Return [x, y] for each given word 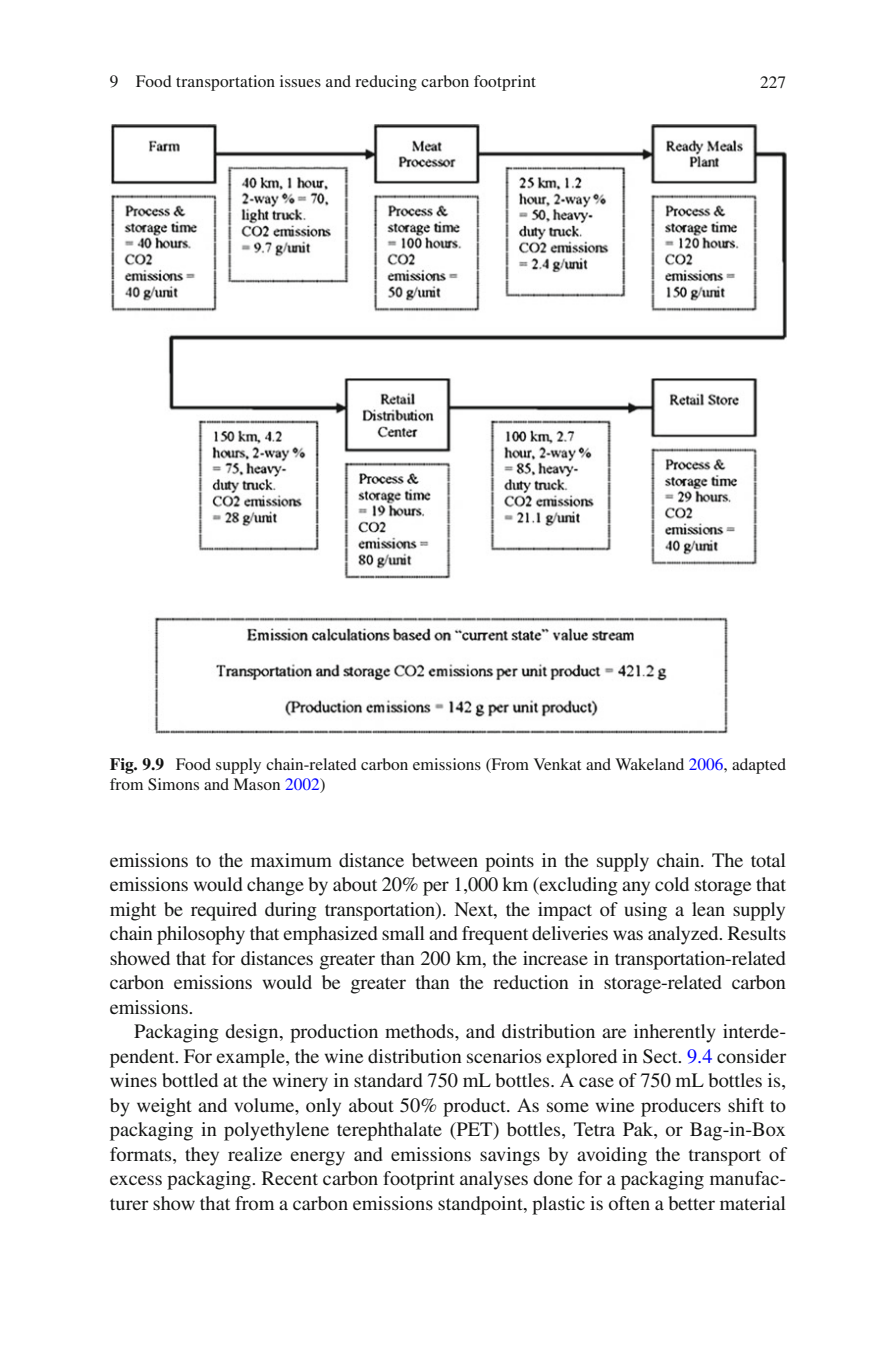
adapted [759, 766]
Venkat [557, 764]
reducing [386, 83]
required [224, 911]
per [436, 888]
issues [300, 81]
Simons [173, 784]
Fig [123, 766]
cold [672, 884]
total [768, 860]
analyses [494, 1180]
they [202, 1156]
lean [708, 909]
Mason [257, 784]
